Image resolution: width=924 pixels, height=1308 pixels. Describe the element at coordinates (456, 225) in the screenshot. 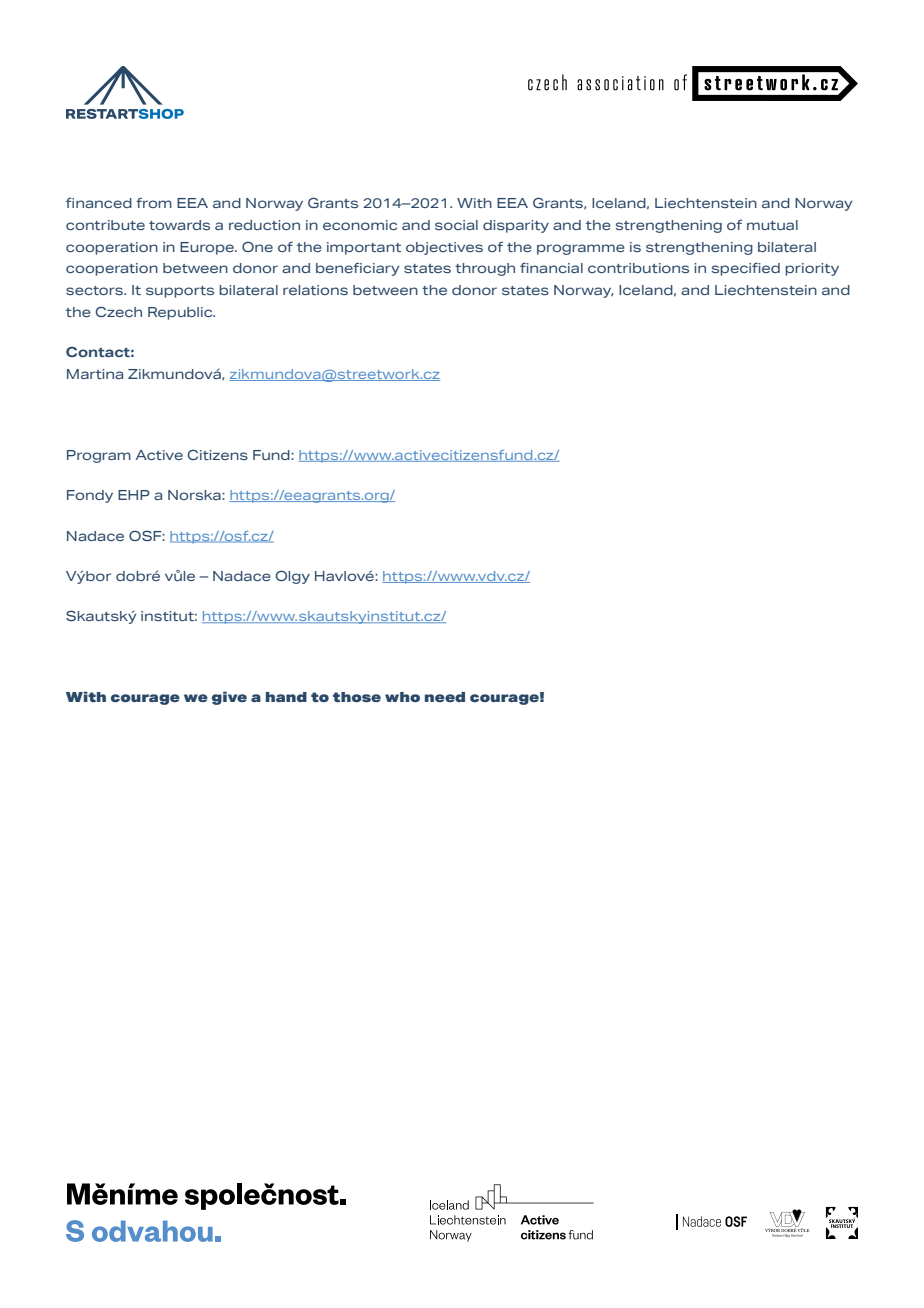

I see `social` at that location.
